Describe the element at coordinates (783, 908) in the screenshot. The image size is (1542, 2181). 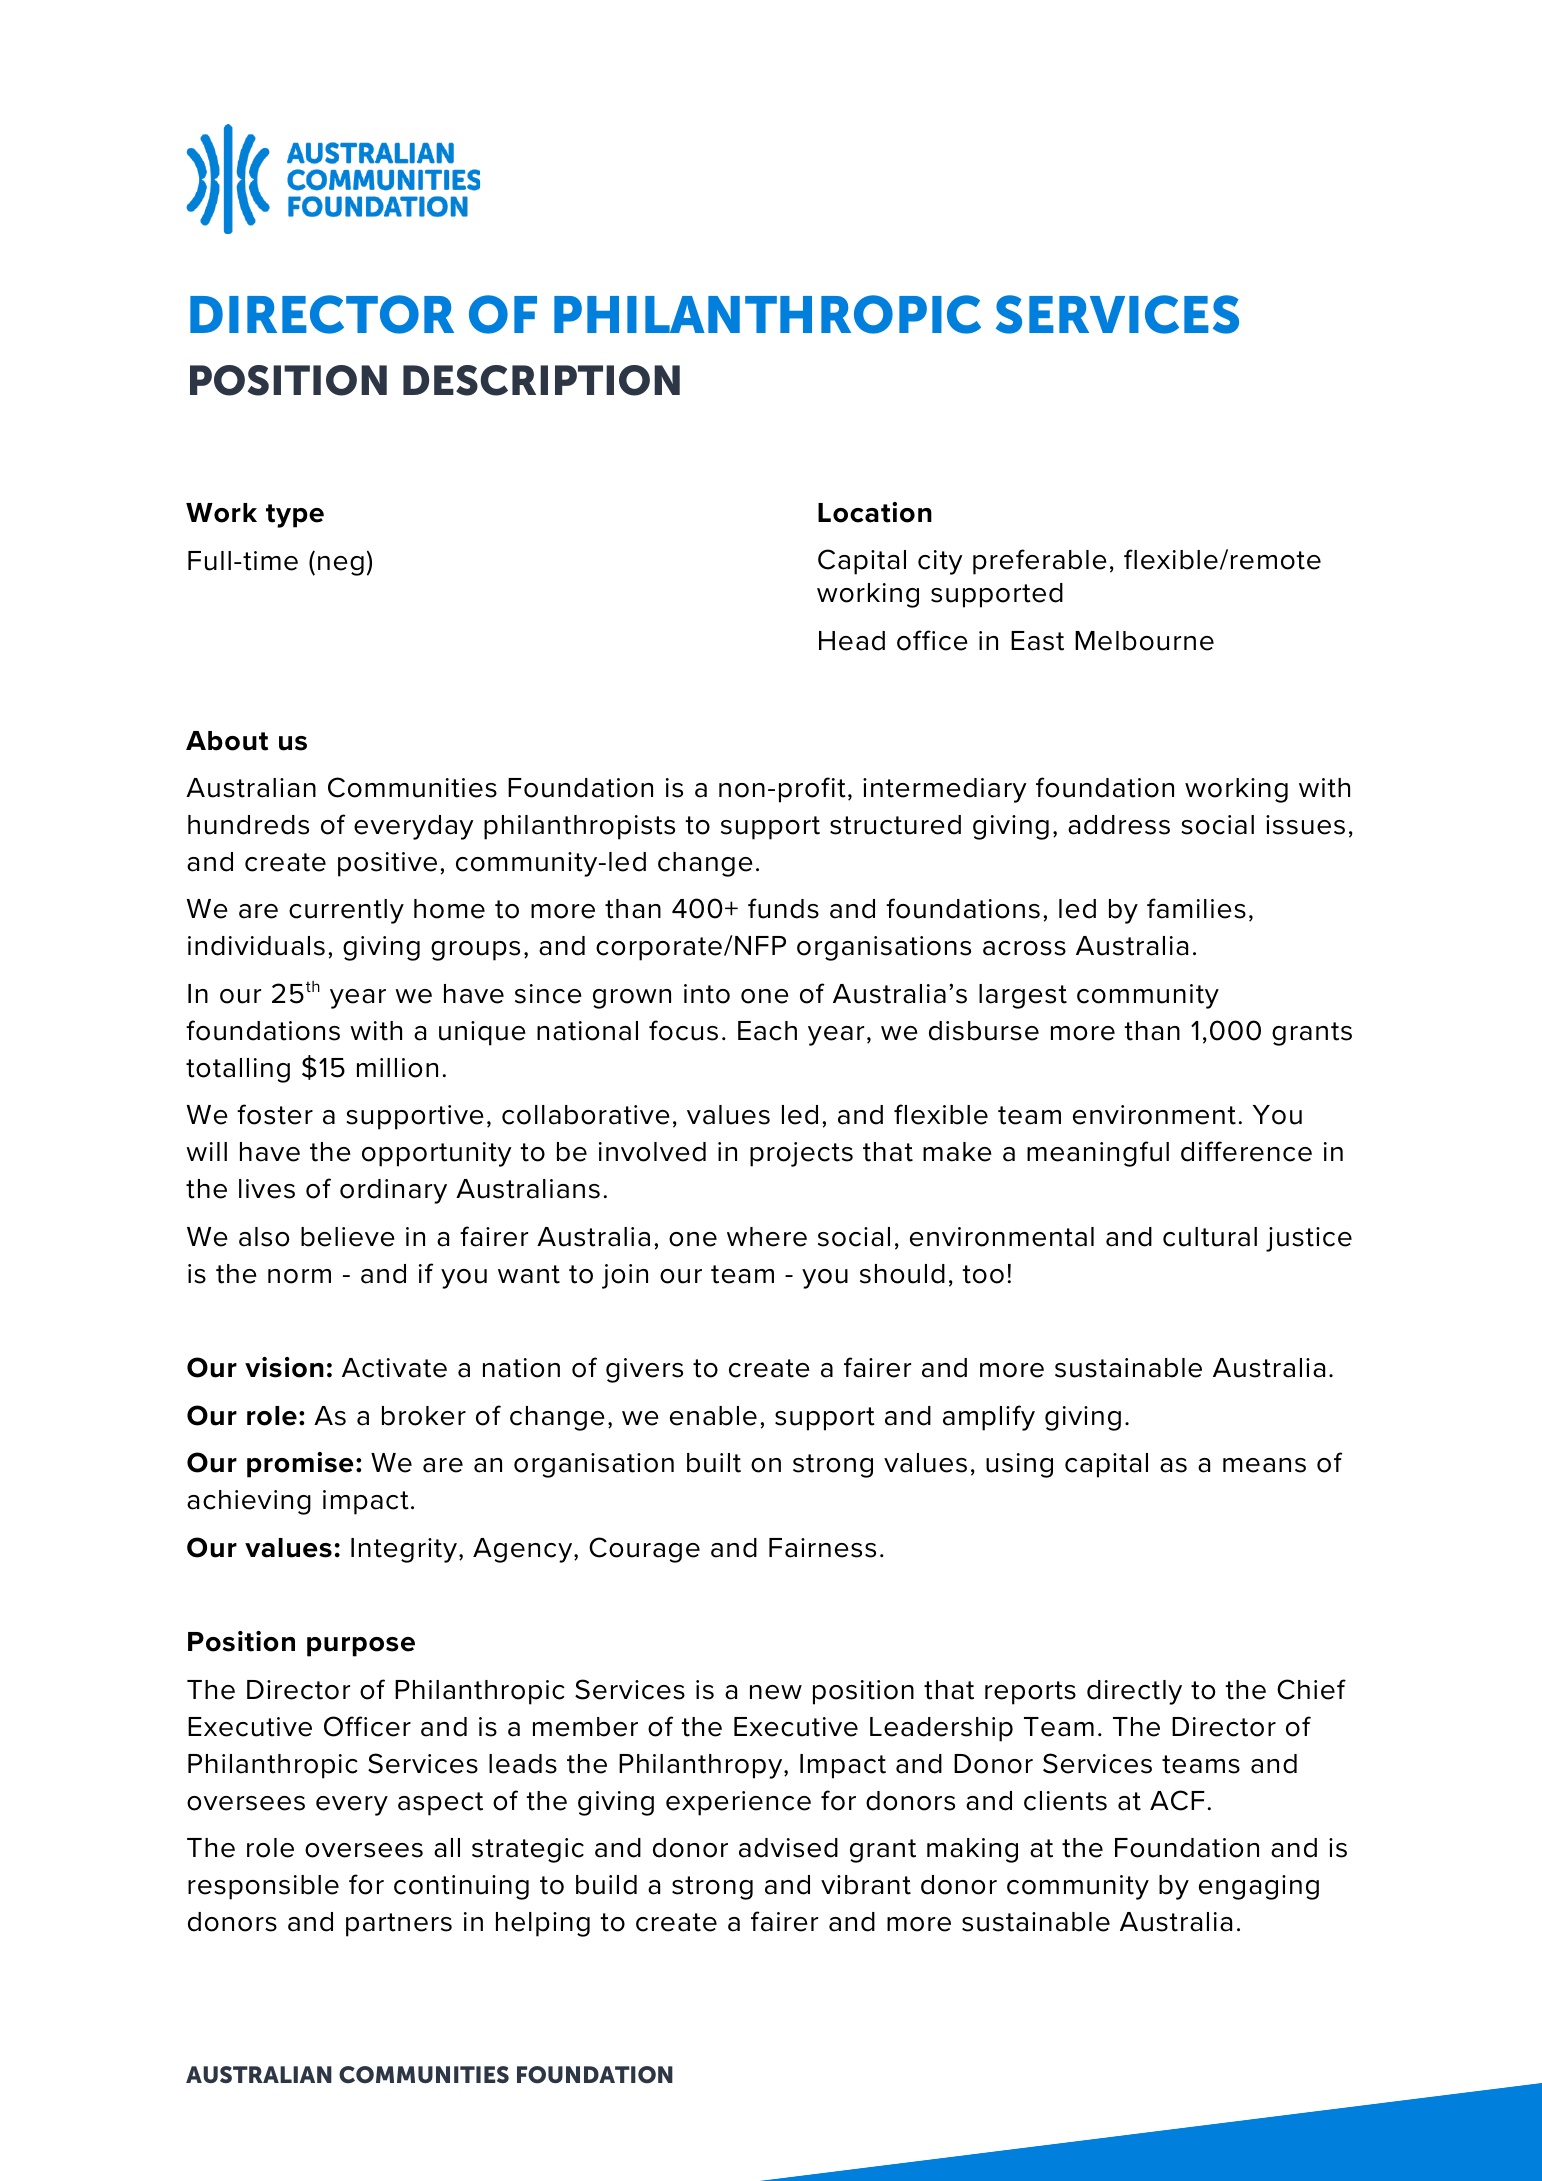
I see `funds` at that location.
